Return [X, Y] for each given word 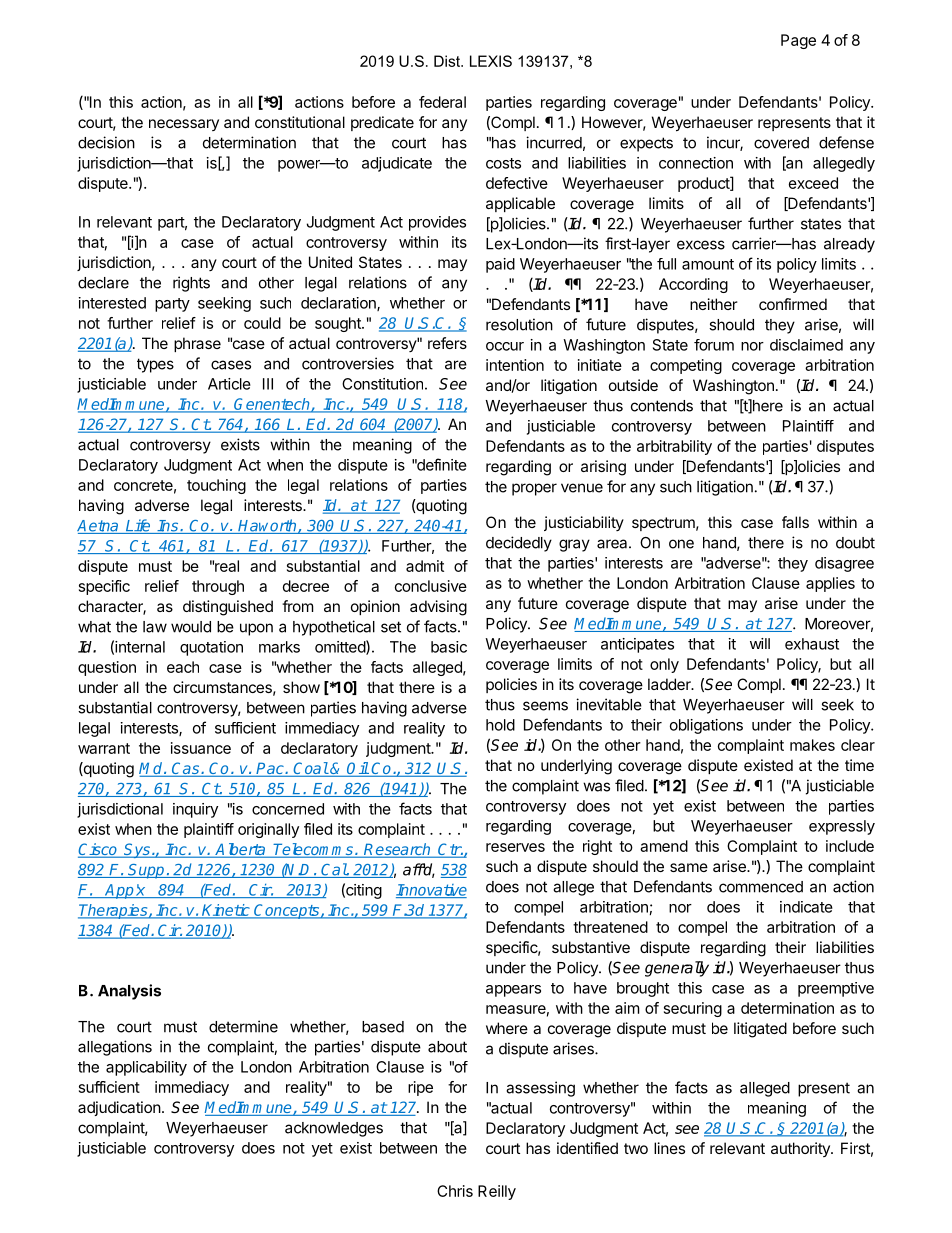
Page [798, 41]
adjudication [119, 1108]
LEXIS [491, 61]
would [191, 627]
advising [438, 608]
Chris [455, 1191]
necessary [184, 125]
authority [801, 1149]
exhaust [812, 644]
